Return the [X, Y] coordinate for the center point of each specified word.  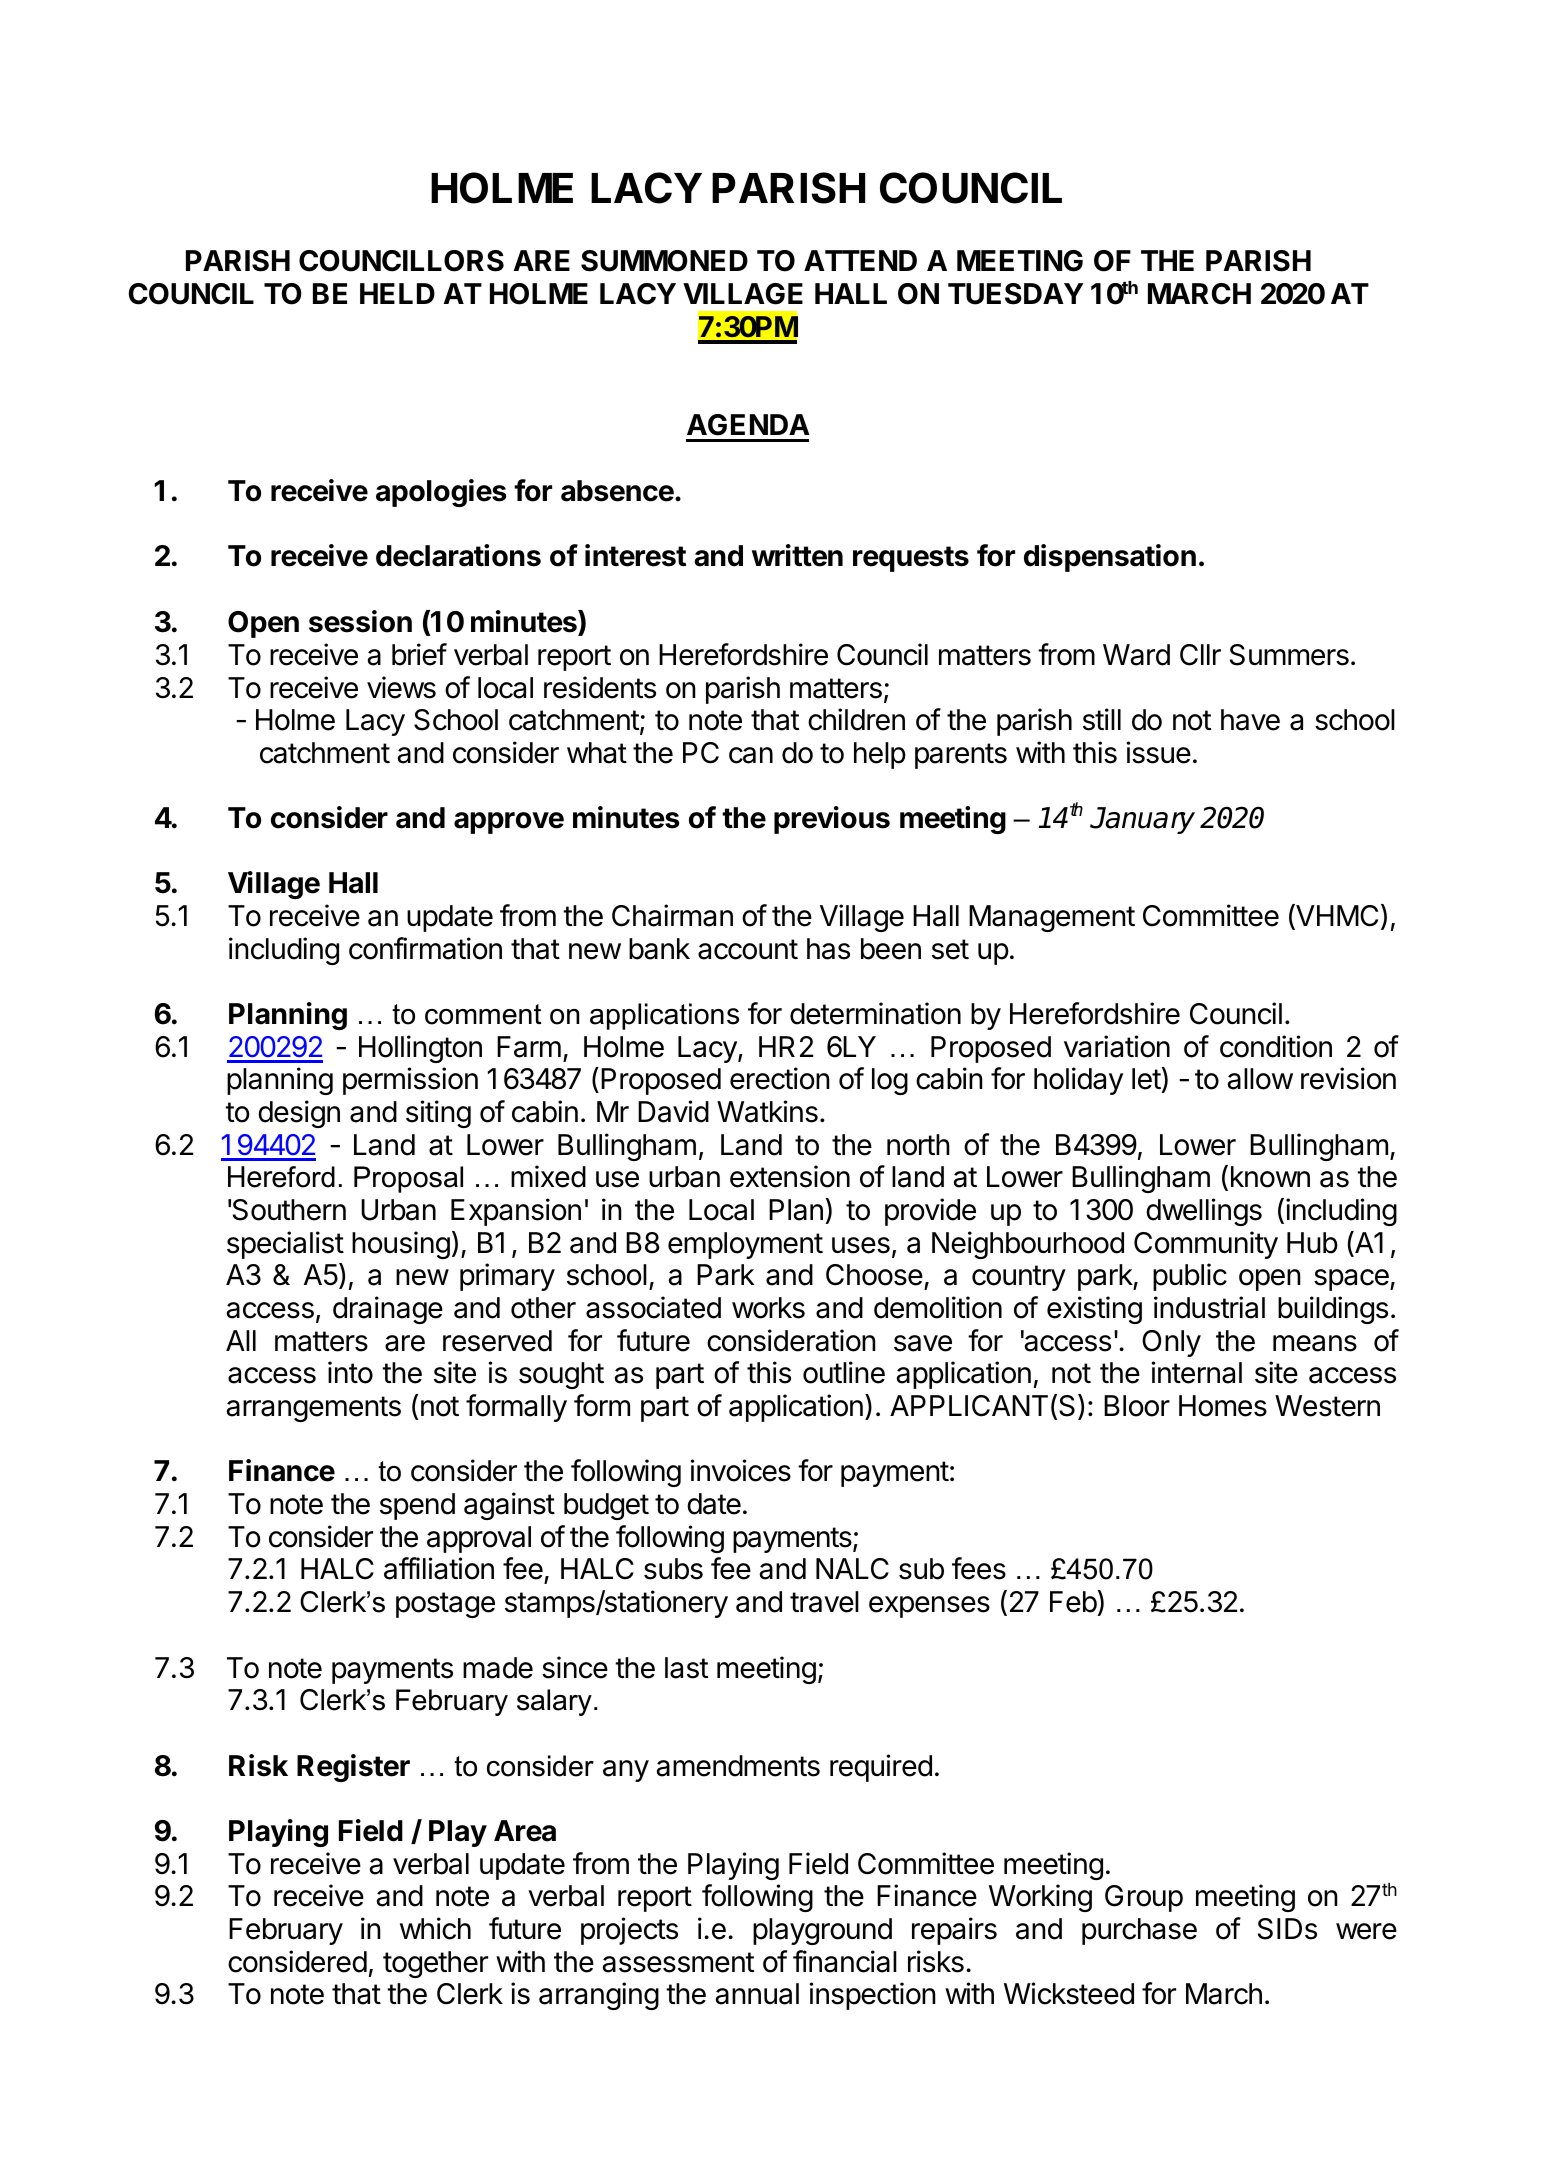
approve [509, 823]
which [435, 1928]
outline [844, 1372]
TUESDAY [1016, 294]
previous [832, 820]
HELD [397, 293]
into [350, 1372]
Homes [1223, 1406]
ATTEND [860, 260]
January [1142, 820]
